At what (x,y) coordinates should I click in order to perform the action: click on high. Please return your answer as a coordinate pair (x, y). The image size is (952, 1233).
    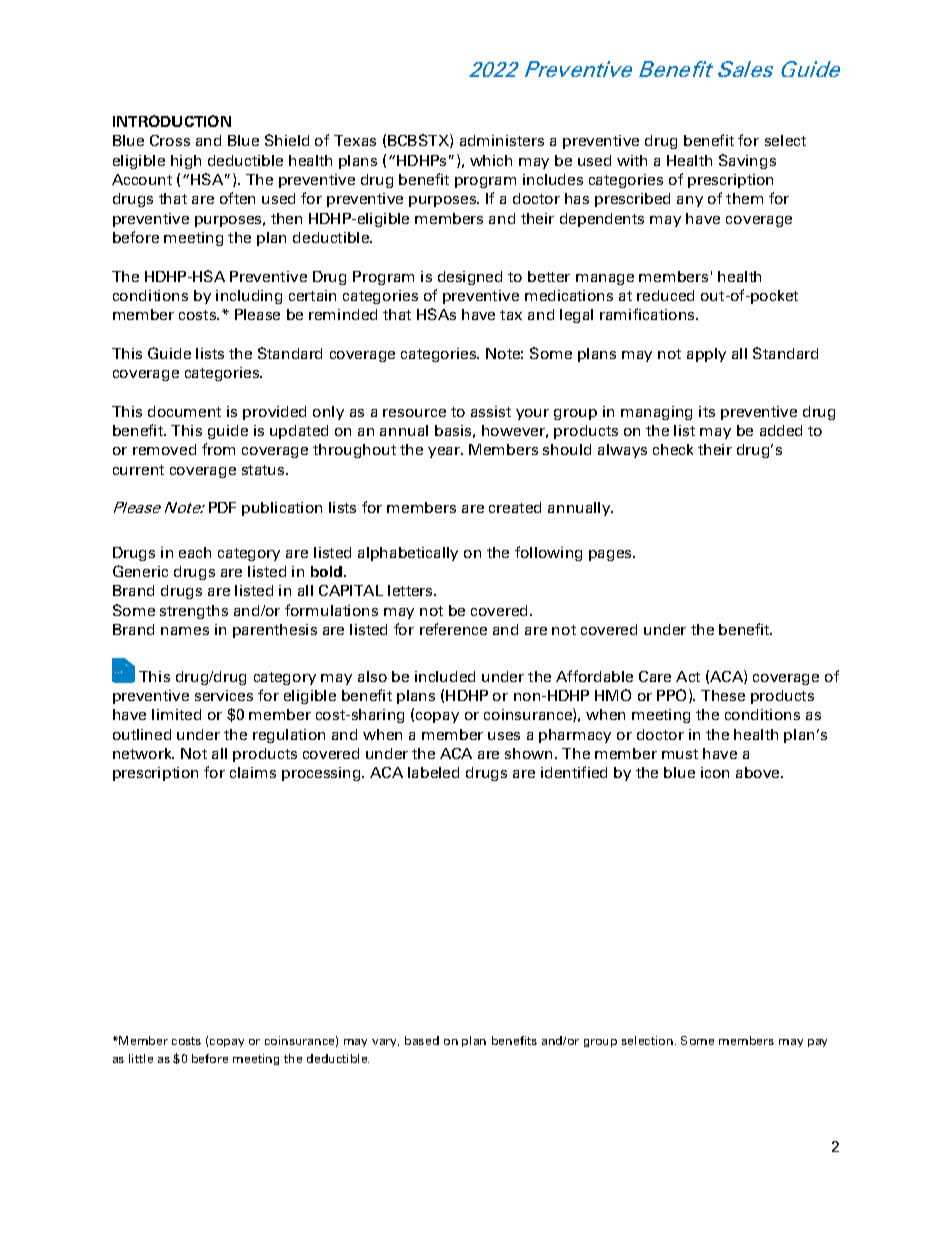
    Looking at the image, I should click on (186, 162).
